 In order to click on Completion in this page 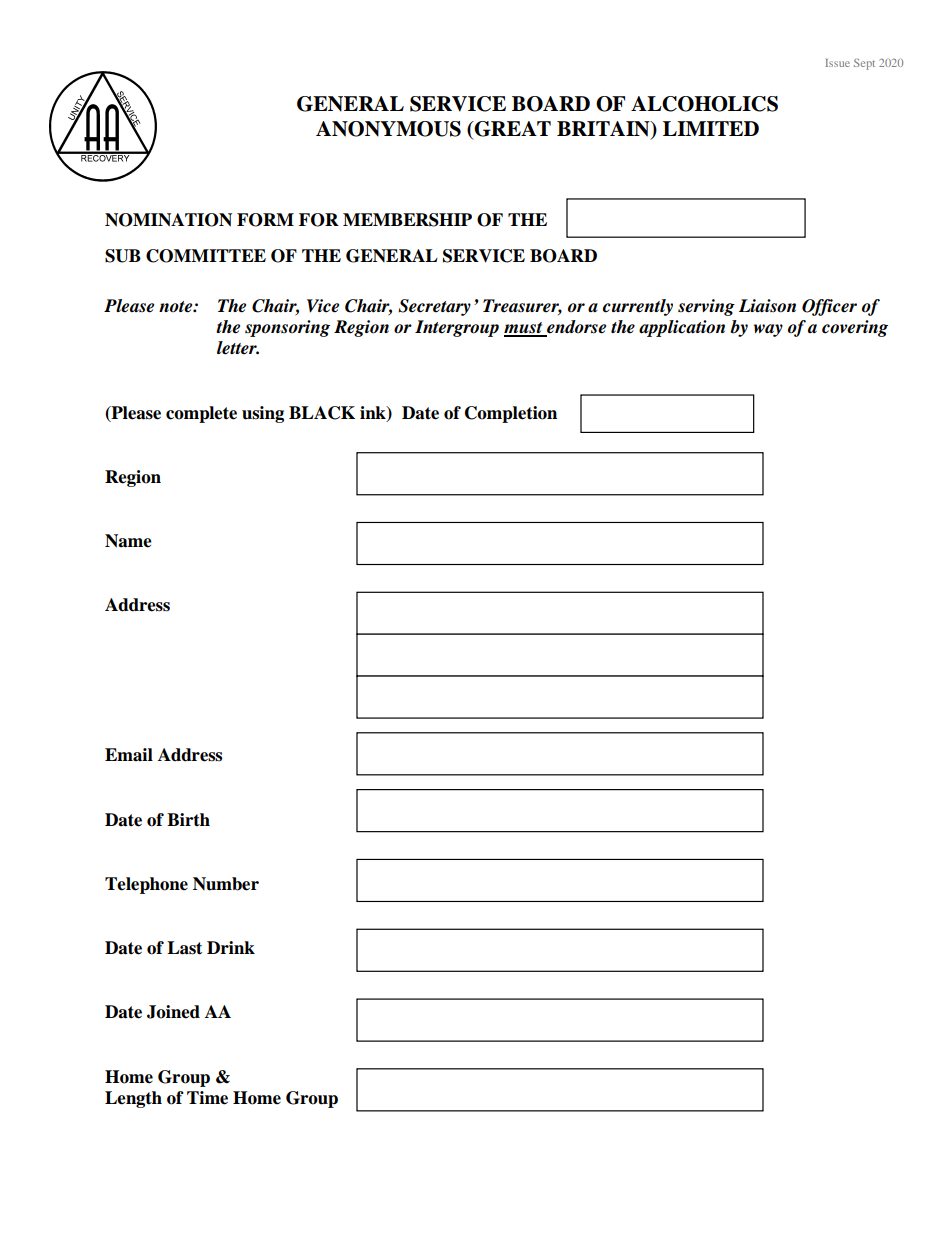, I will do `click(511, 414)`.
